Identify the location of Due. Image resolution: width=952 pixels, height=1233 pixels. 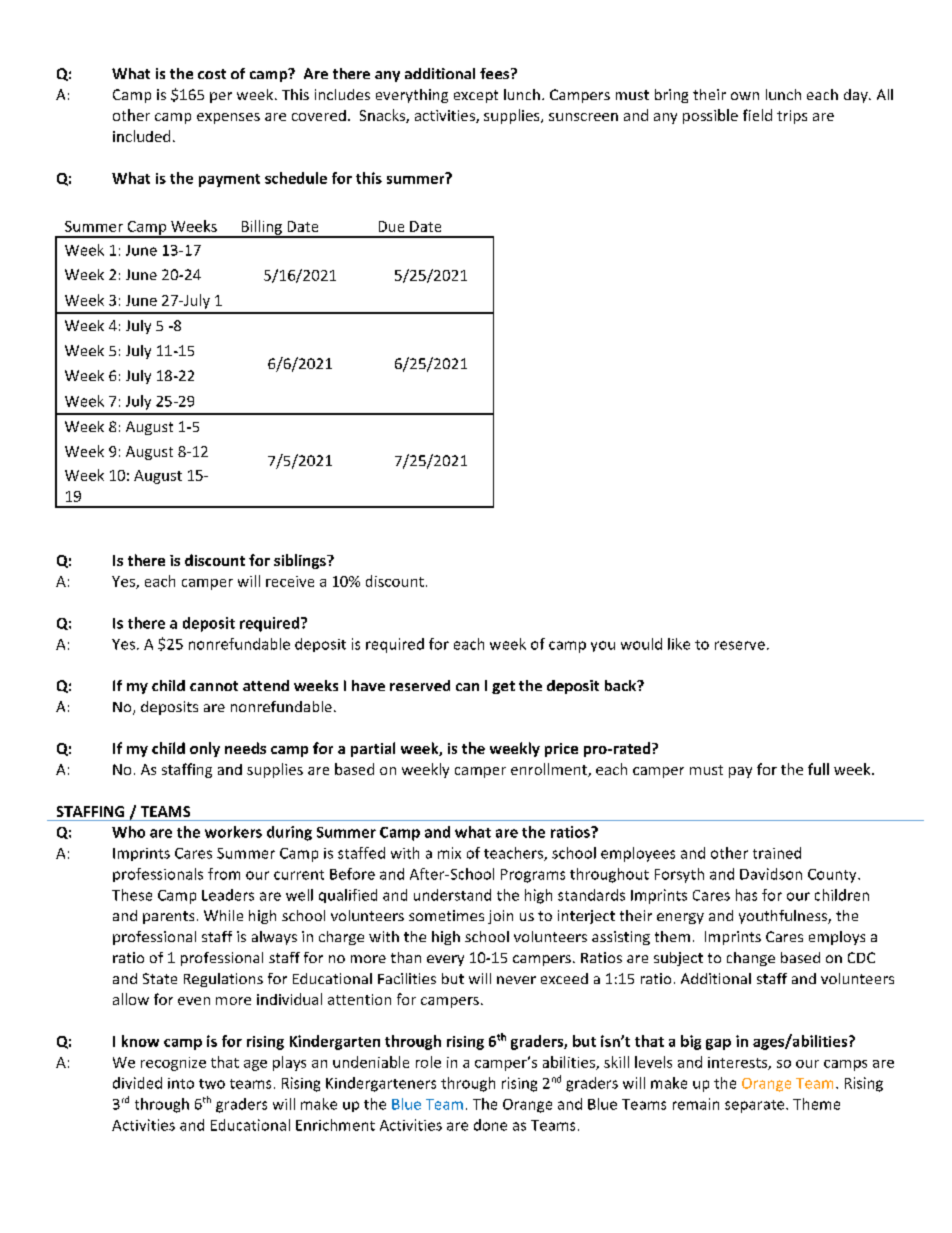
(391, 226).
